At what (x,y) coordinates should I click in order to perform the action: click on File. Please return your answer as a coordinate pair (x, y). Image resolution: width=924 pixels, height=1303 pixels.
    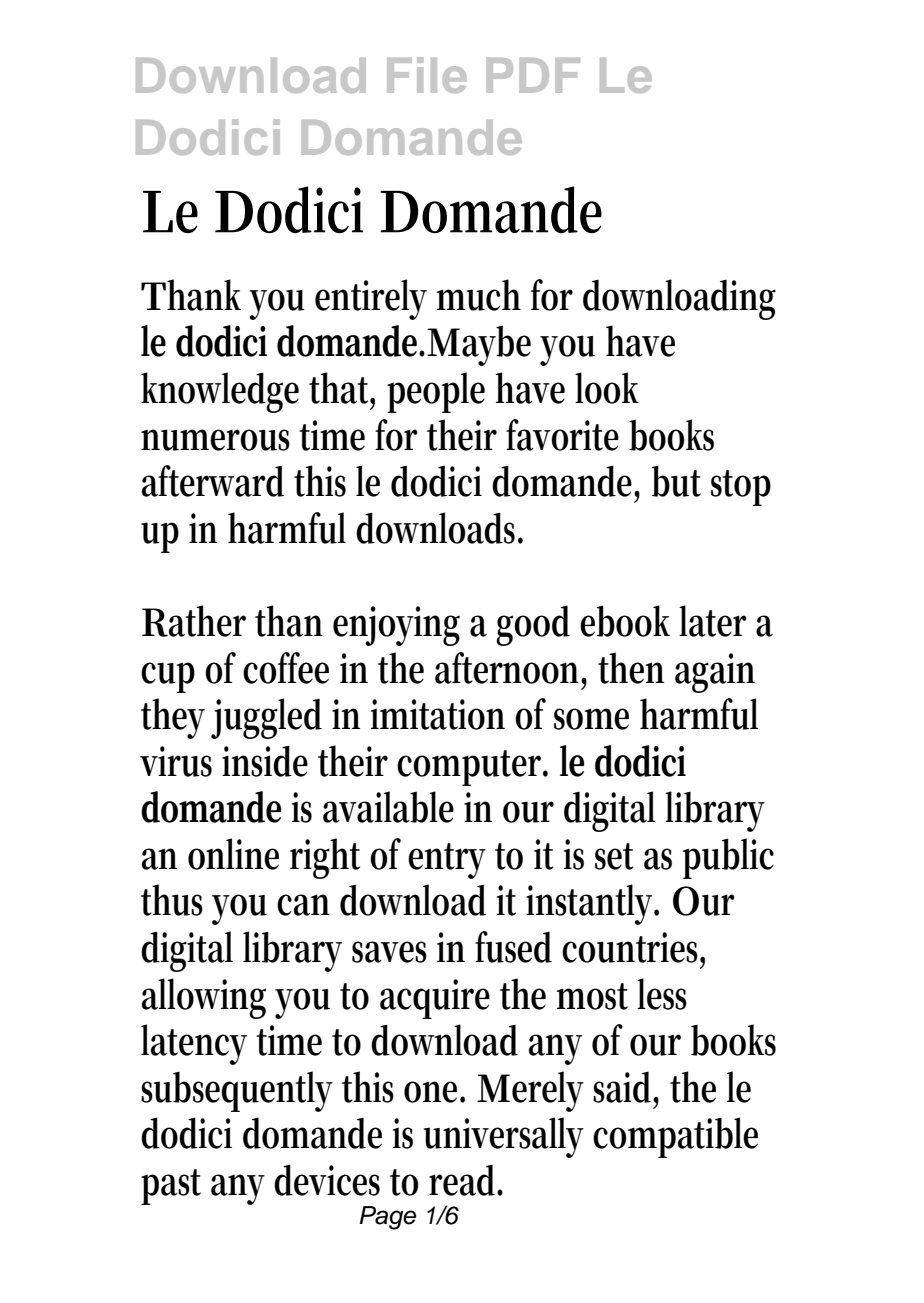
    Looking at the image, I should click on (427, 75).
